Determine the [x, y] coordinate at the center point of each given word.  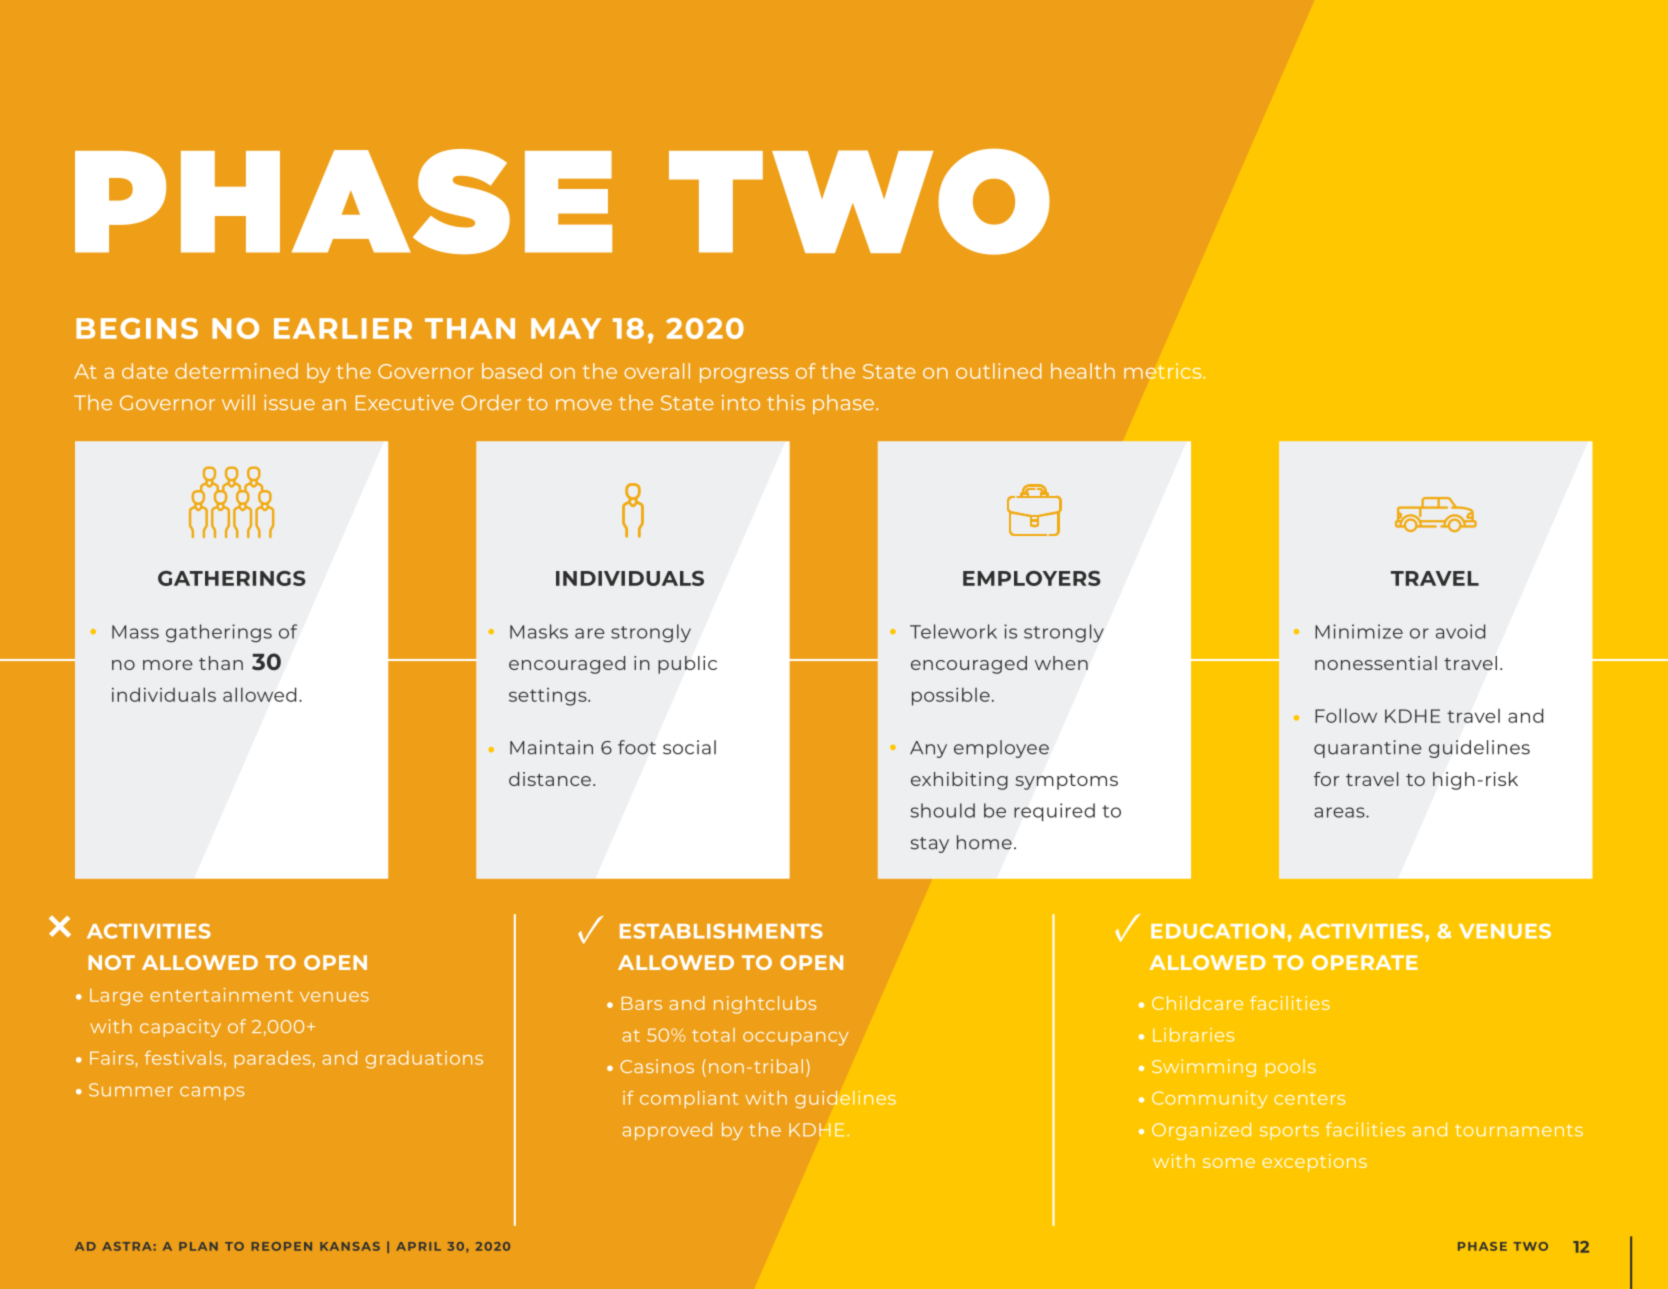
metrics [1164, 371]
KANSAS [350, 1246]
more [168, 665]
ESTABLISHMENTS [721, 931]
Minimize [1359, 631]
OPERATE [1365, 962]
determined [236, 371]
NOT [111, 962]
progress [744, 375]
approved [667, 1131]
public [687, 665]
